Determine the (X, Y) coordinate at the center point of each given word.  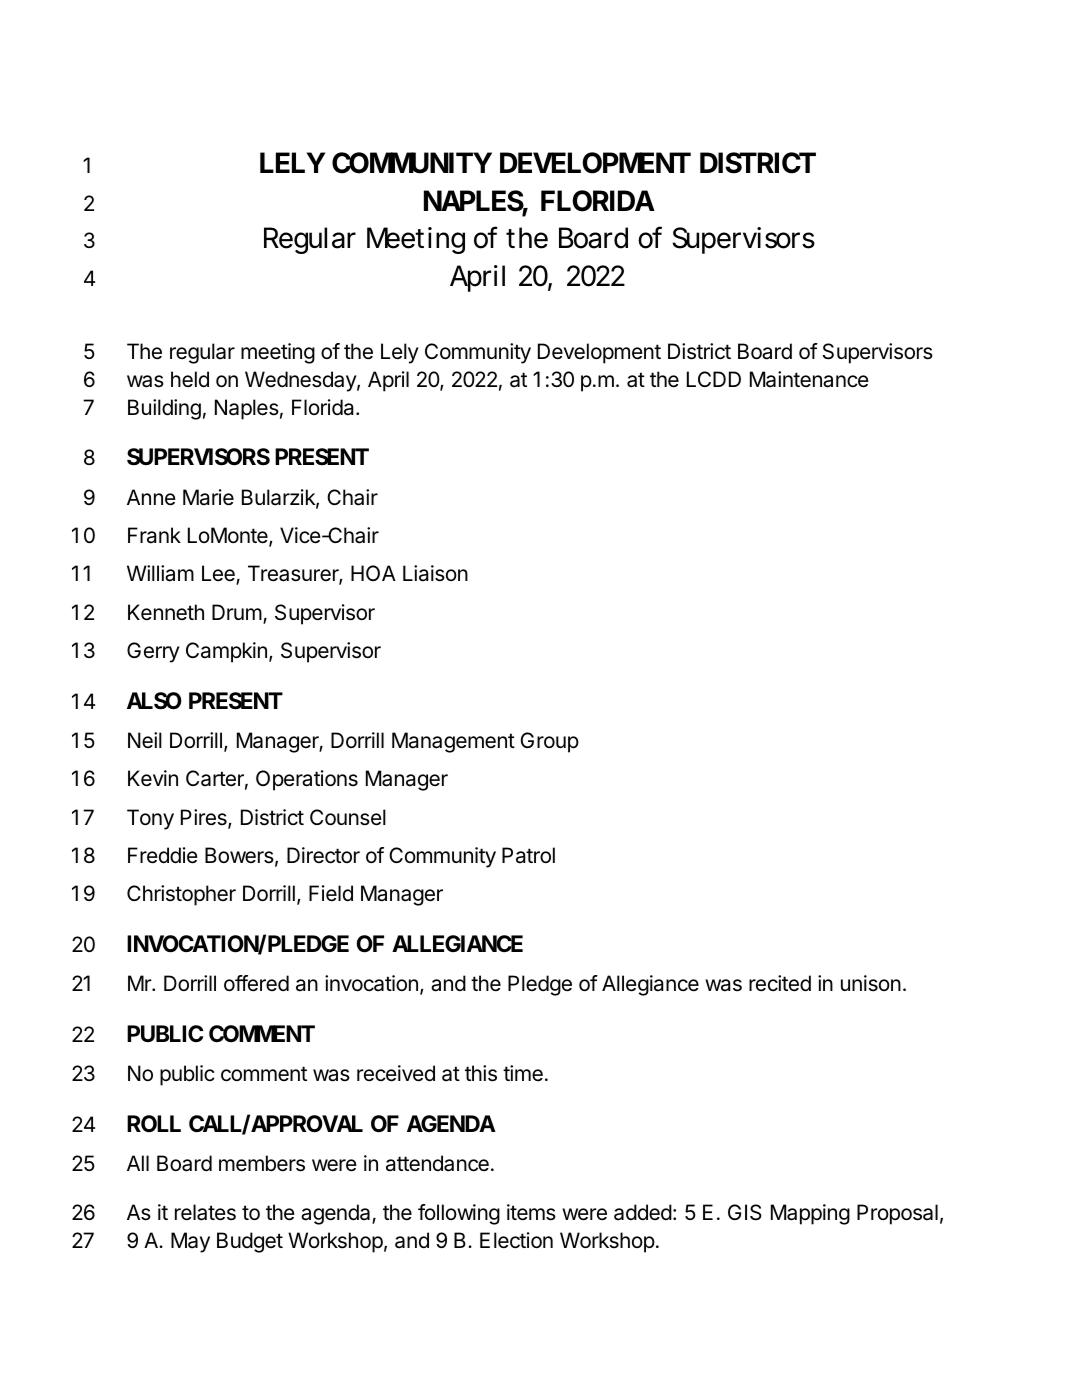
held (190, 379)
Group (549, 742)
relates (205, 1212)
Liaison (435, 573)
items (531, 1212)
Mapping (810, 1214)
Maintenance (809, 379)
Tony (150, 819)
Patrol (528, 855)
